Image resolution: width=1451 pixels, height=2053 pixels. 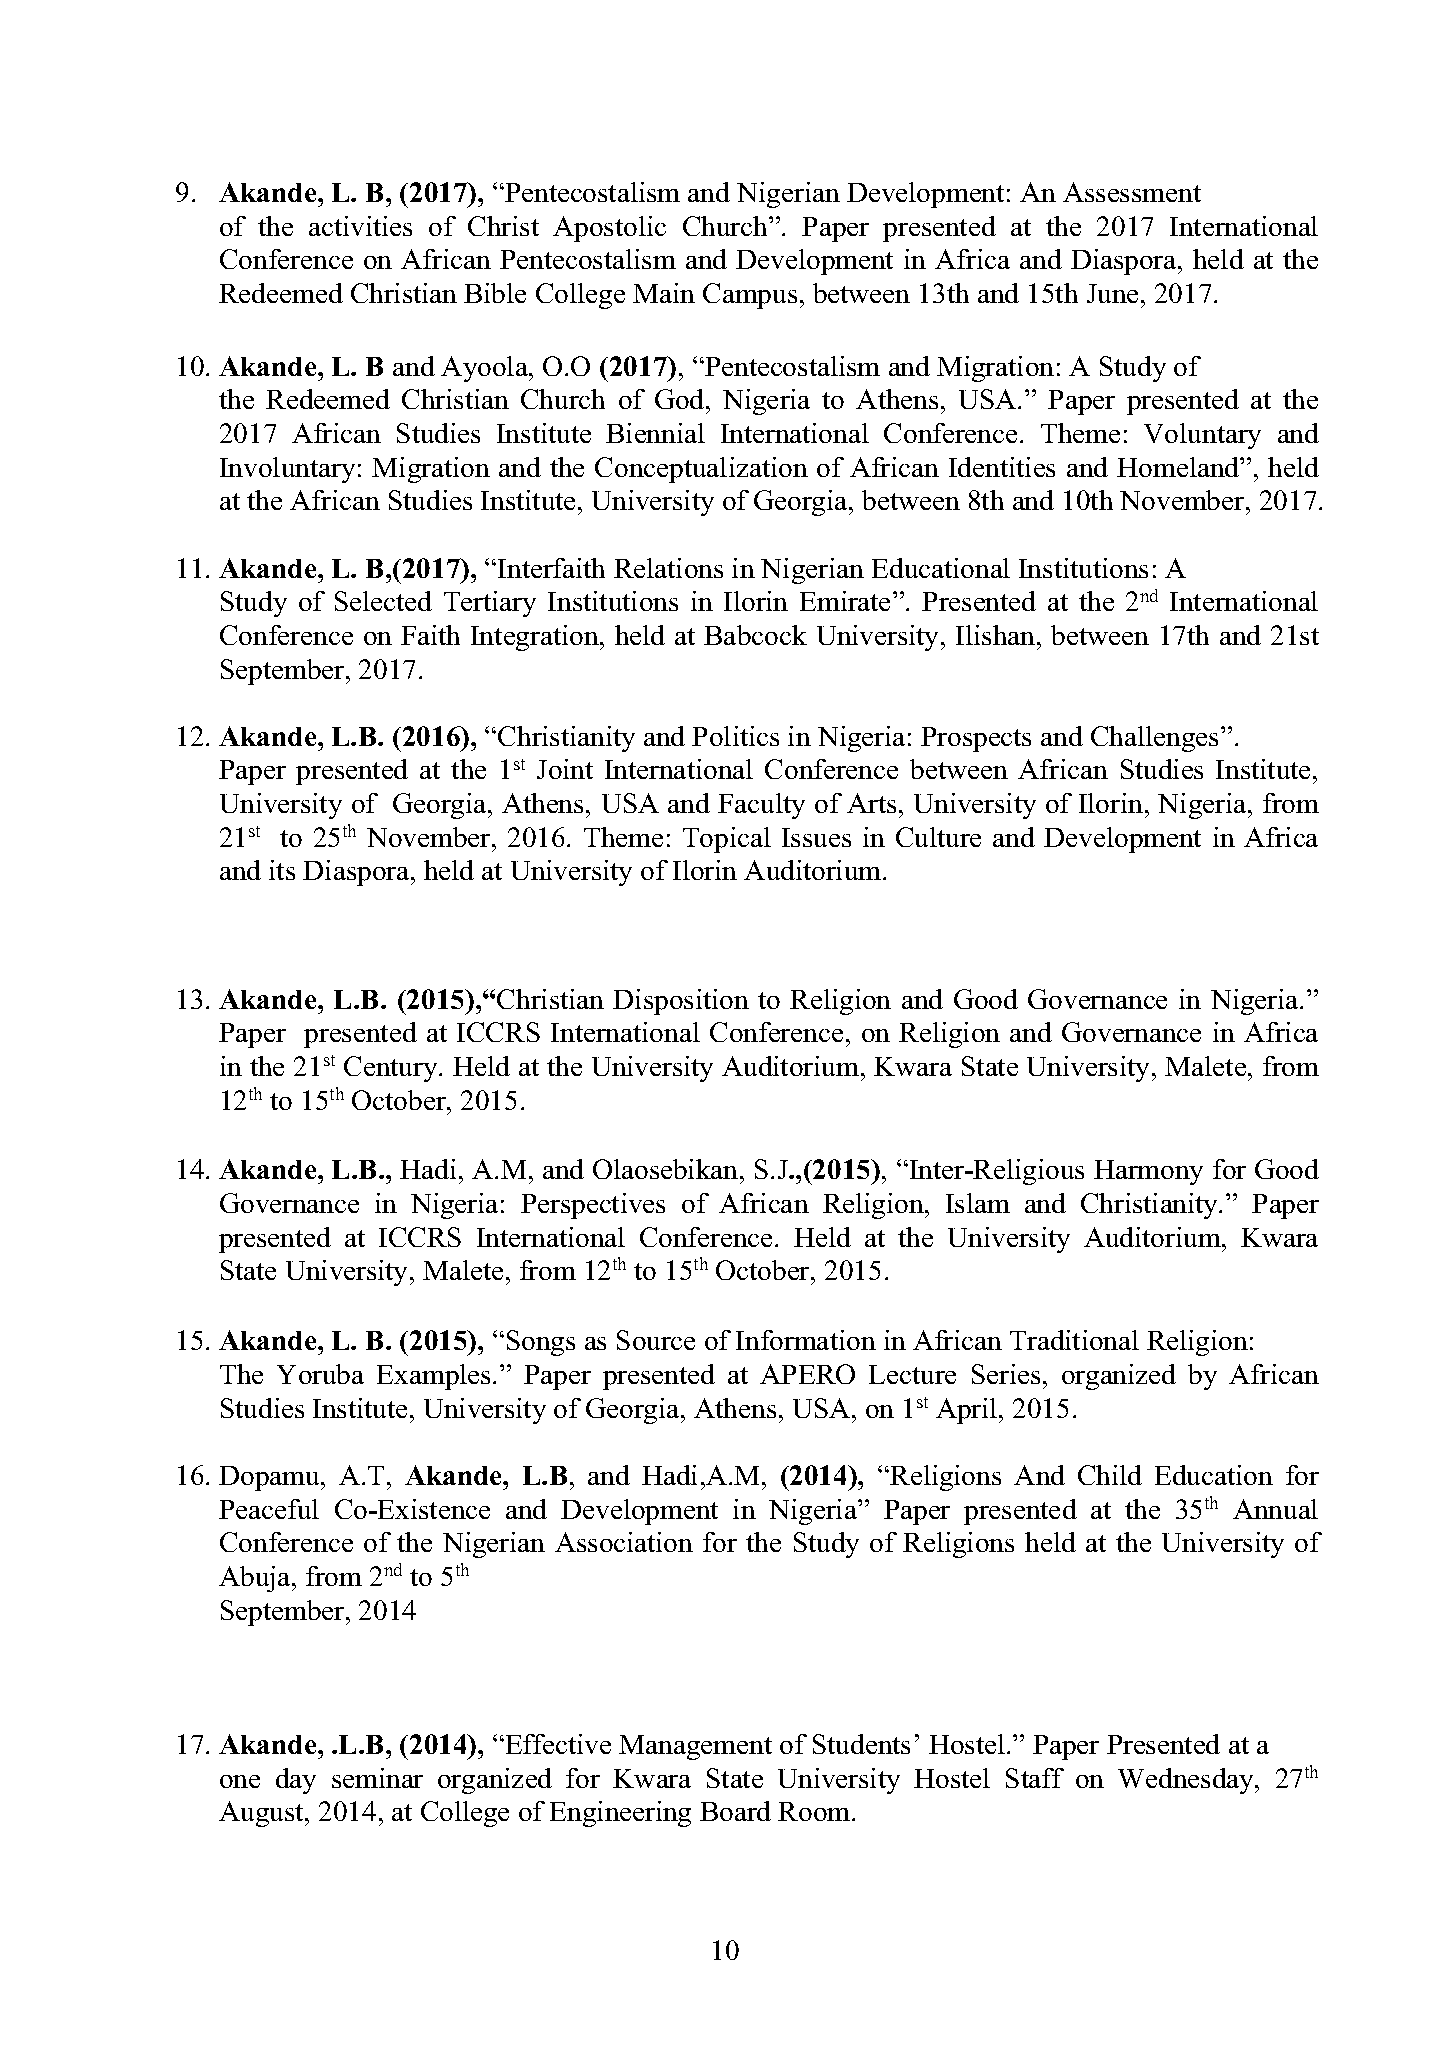 I want to click on Yoruba, so click(x=320, y=1374).
